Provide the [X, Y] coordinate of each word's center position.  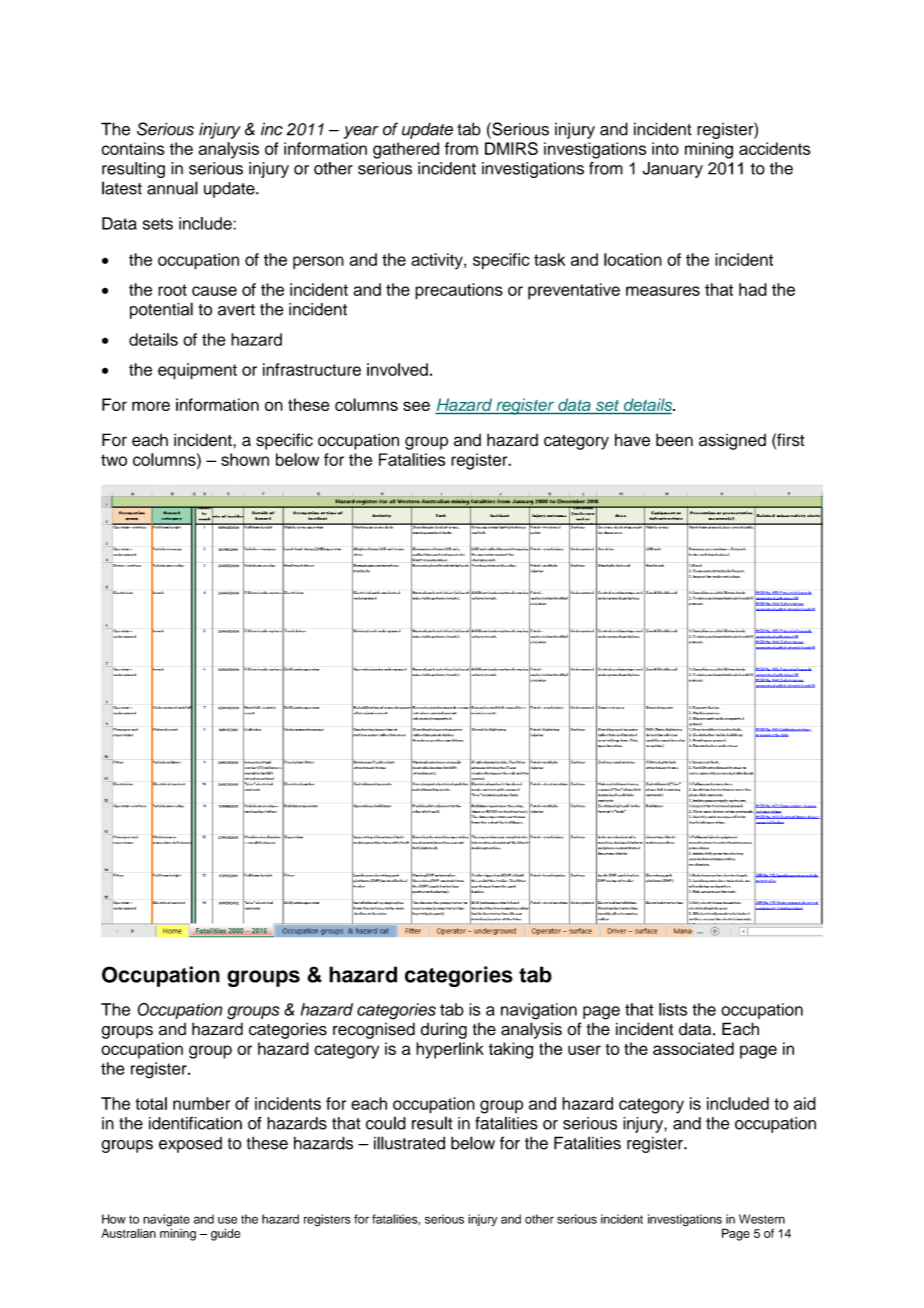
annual [172, 188]
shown [245, 459]
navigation [539, 1011]
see [416, 406]
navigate [166, 1221]
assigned [732, 442]
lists [673, 1009]
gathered [406, 150]
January [672, 170]
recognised [374, 1030]
